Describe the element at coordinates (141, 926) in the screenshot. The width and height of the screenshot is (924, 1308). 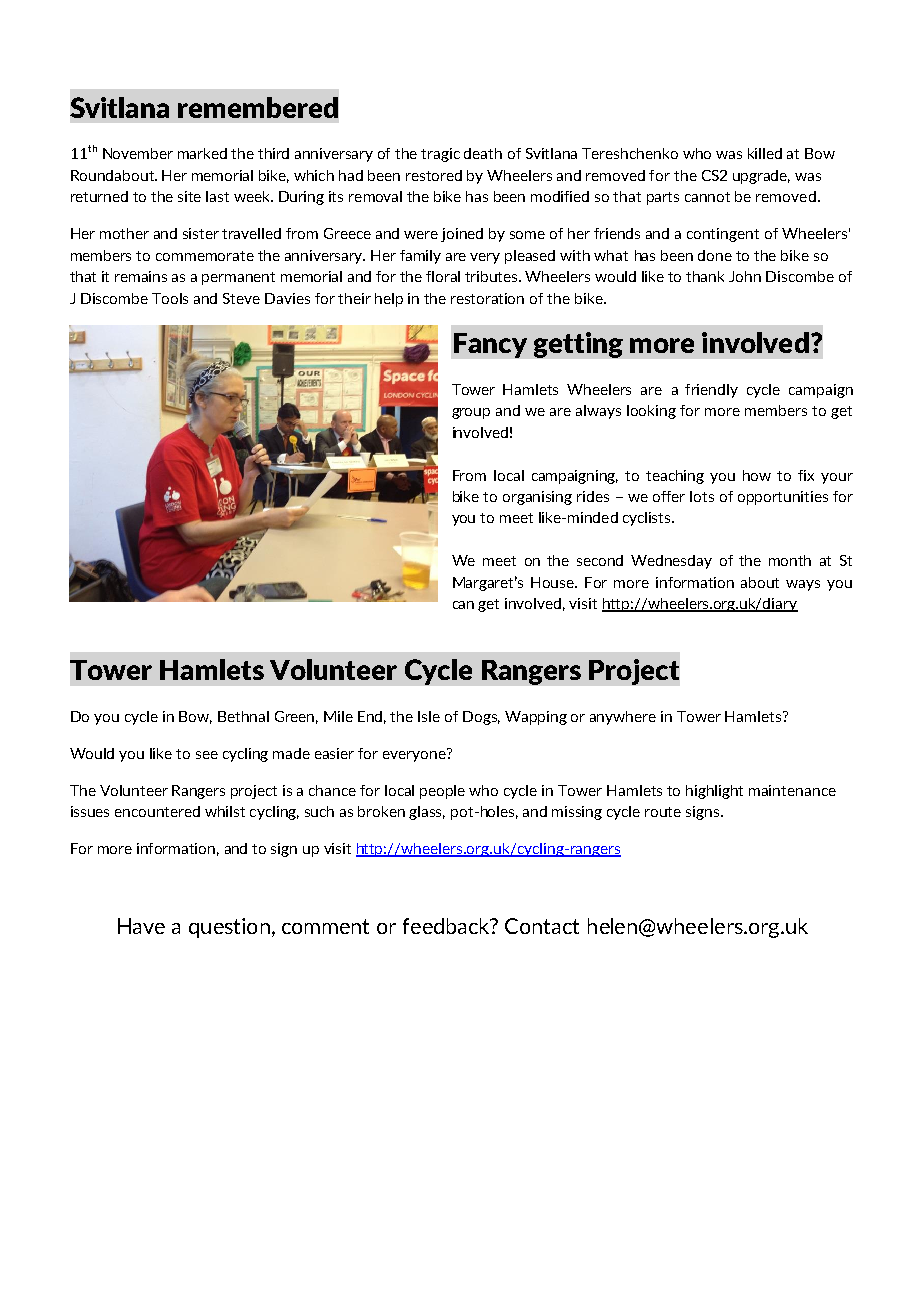
I see `Have` at that location.
